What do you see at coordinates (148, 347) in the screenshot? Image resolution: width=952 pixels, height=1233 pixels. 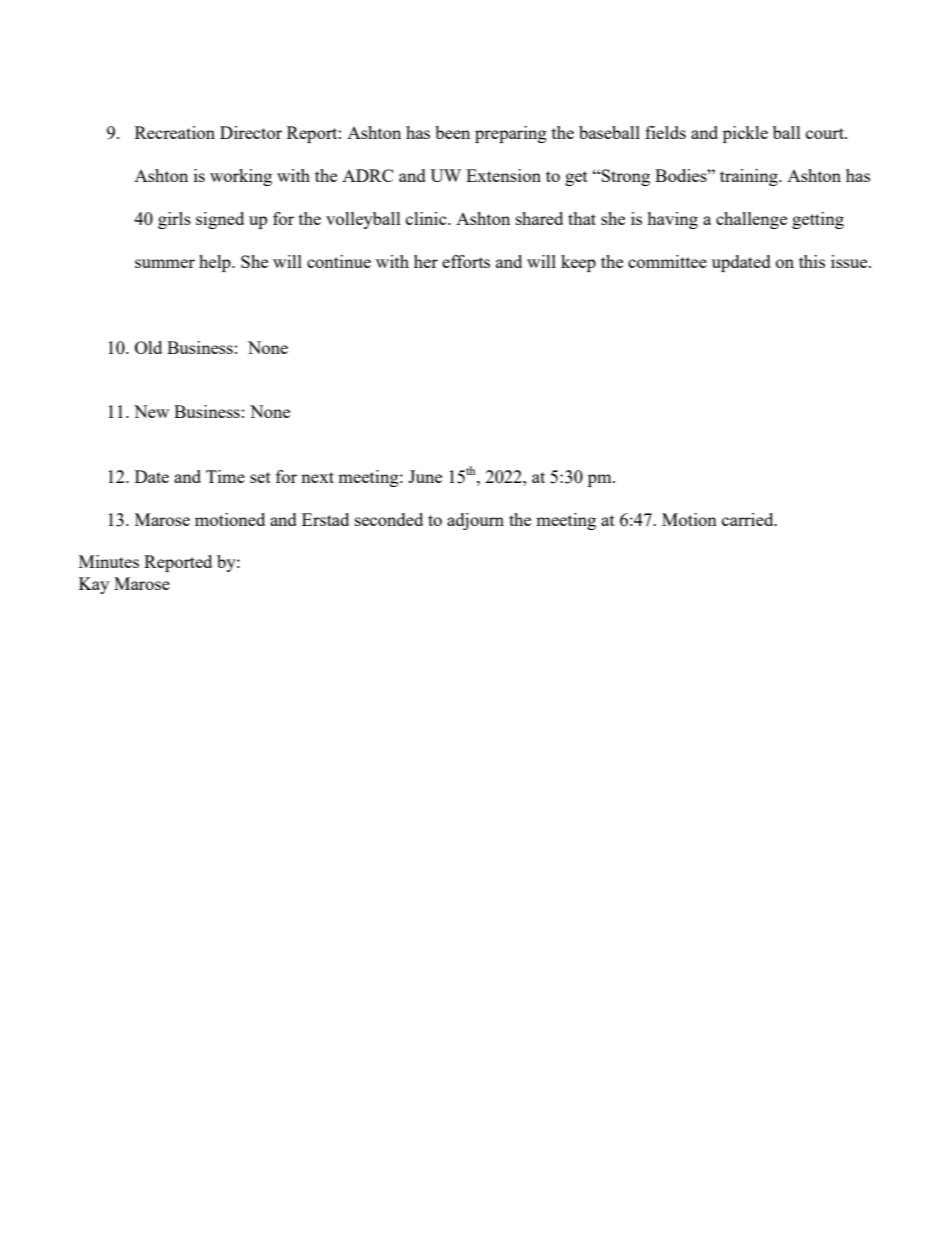 I see `Old` at bounding box center [148, 347].
